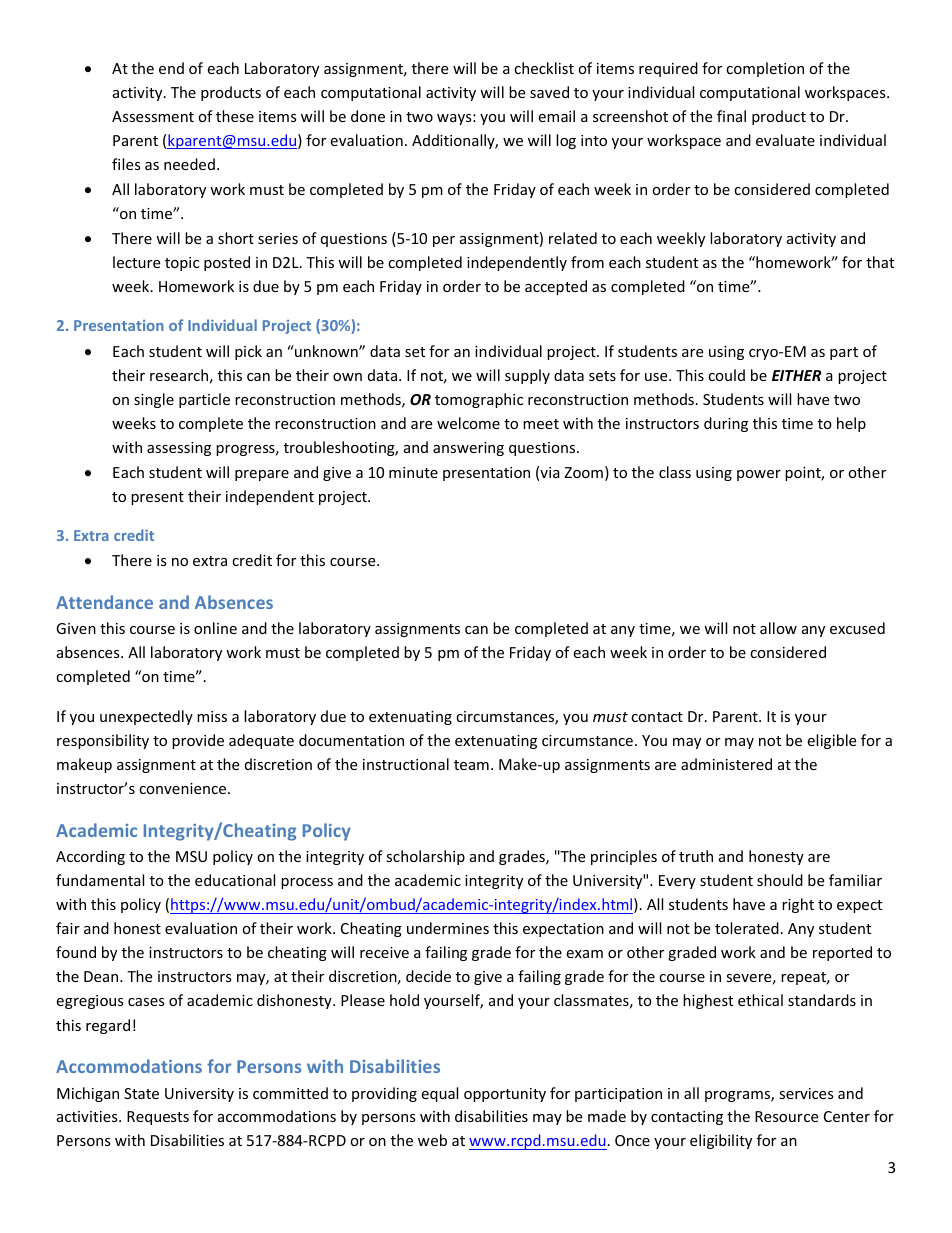  I want to click on minute, so click(413, 472).
